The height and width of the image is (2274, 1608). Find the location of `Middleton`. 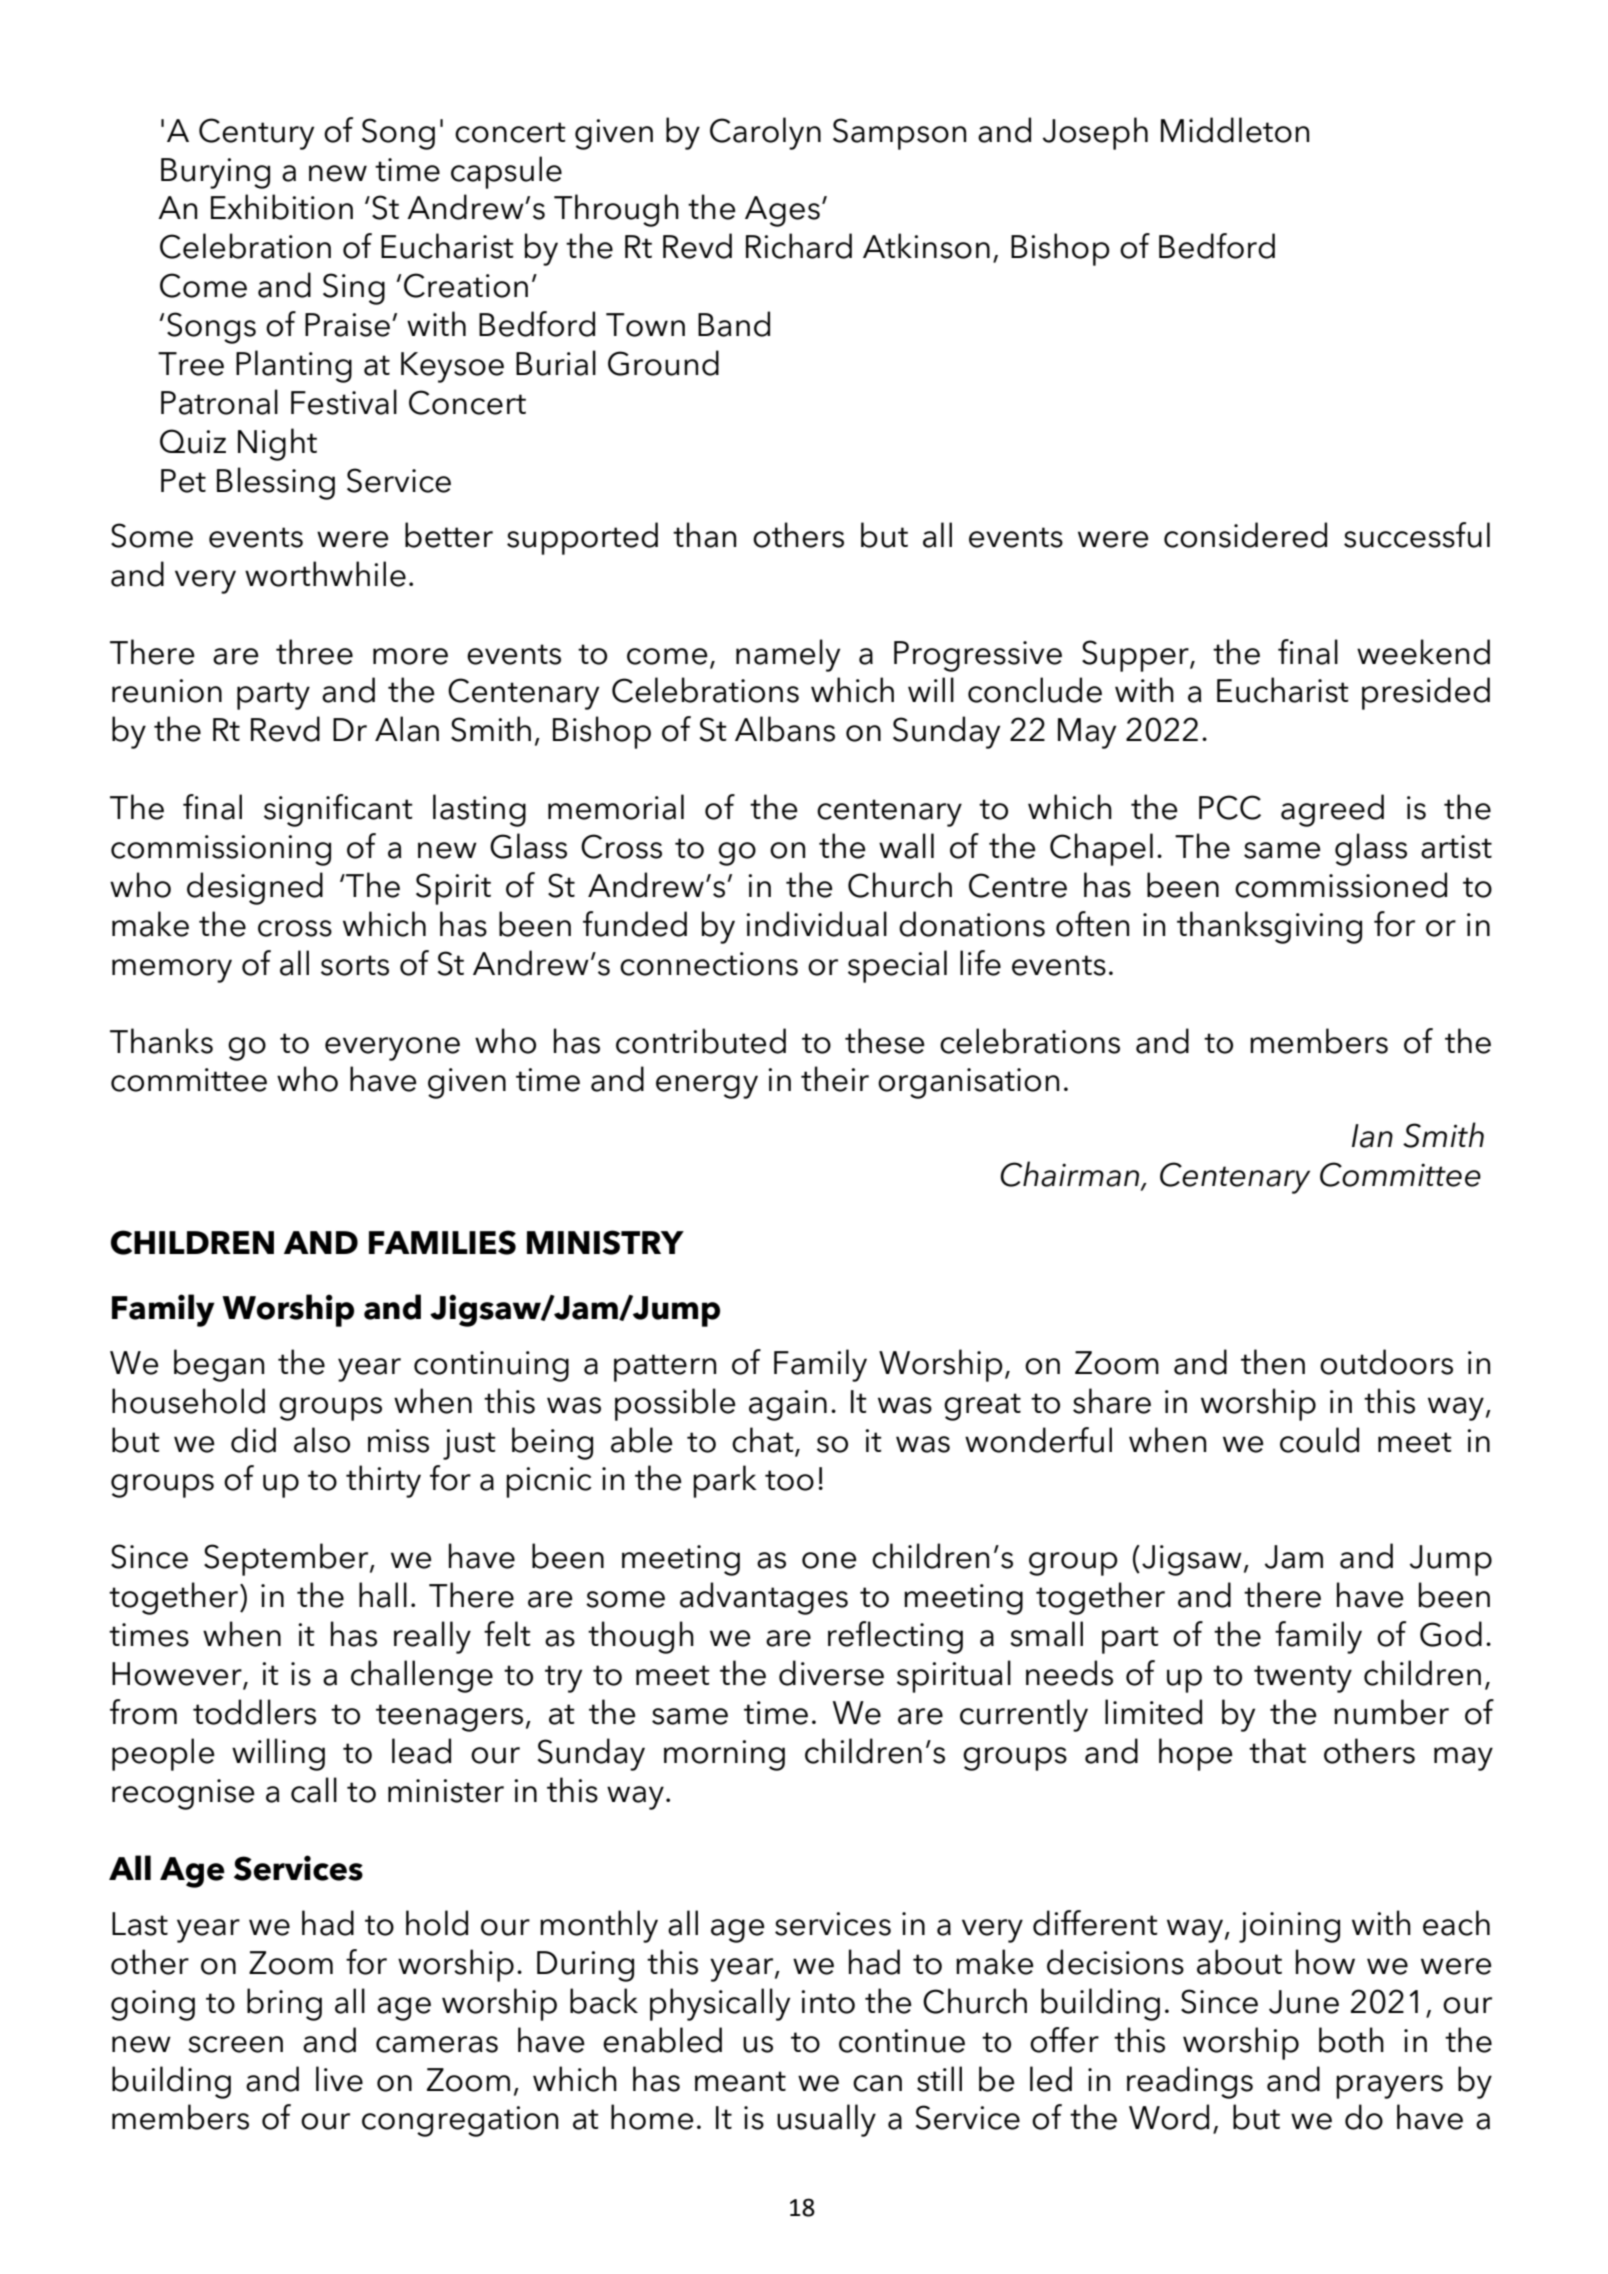

Middleton is located at coordinates (1235, 130).
